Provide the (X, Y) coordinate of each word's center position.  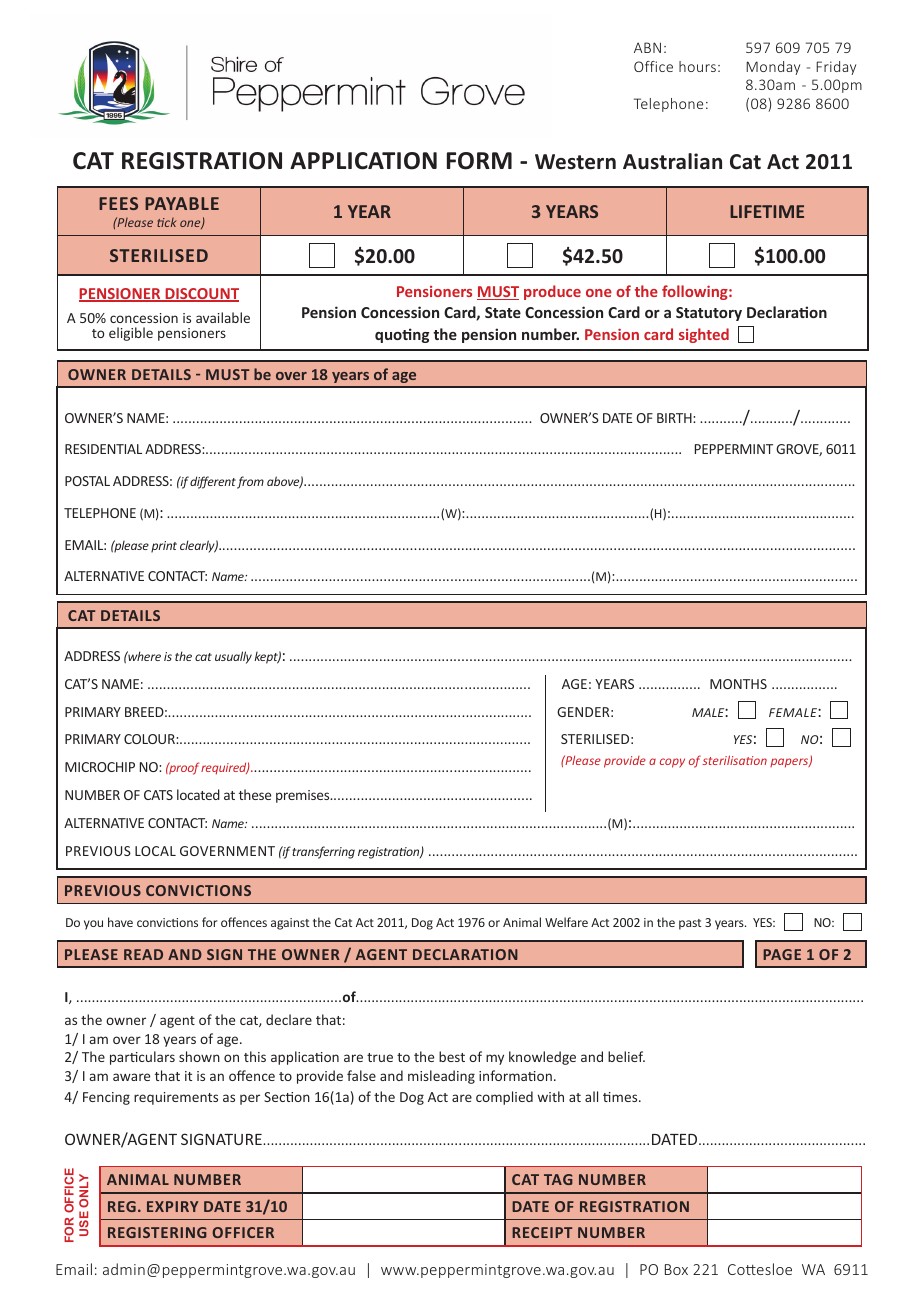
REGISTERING (157, 1232)
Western (575, 162)
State (503, 312)
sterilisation (735, 760)
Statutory (709, 314)
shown (199, 1056)
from (250, 482)
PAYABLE (182, 203)
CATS (158, 795)
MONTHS (738, 684)
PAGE (782, 954)
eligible (131, 334)
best (452, 1056)
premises (304, 796)
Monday (773, 68)
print (164, 547)
